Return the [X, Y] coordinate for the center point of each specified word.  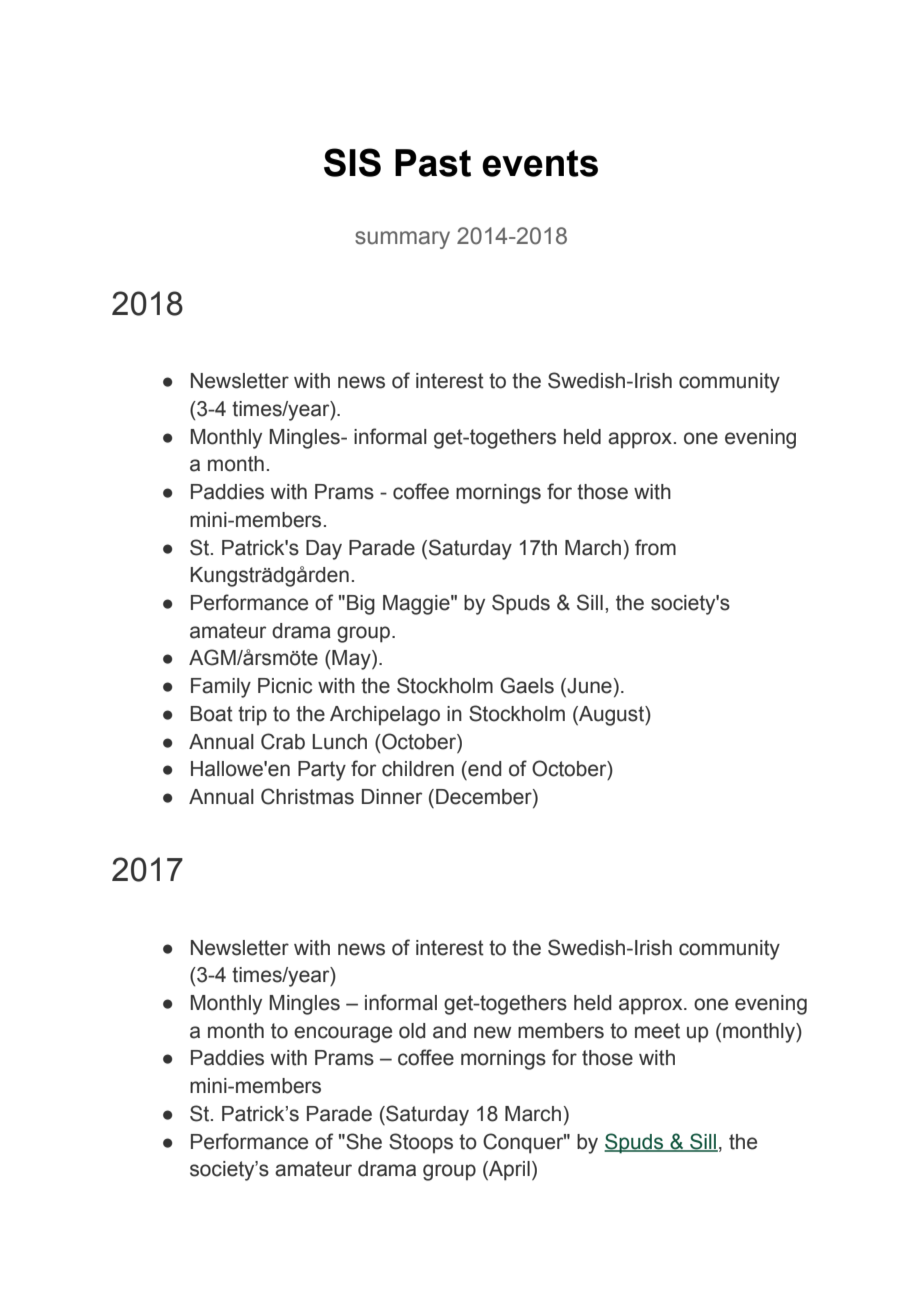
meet [657, 1031]
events [540, 163]
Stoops [421, 1143]
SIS [352, 162]
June [588, 687]
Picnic [285, 686]
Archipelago [385, 716]
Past [433, 163]
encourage [343, 1034]
